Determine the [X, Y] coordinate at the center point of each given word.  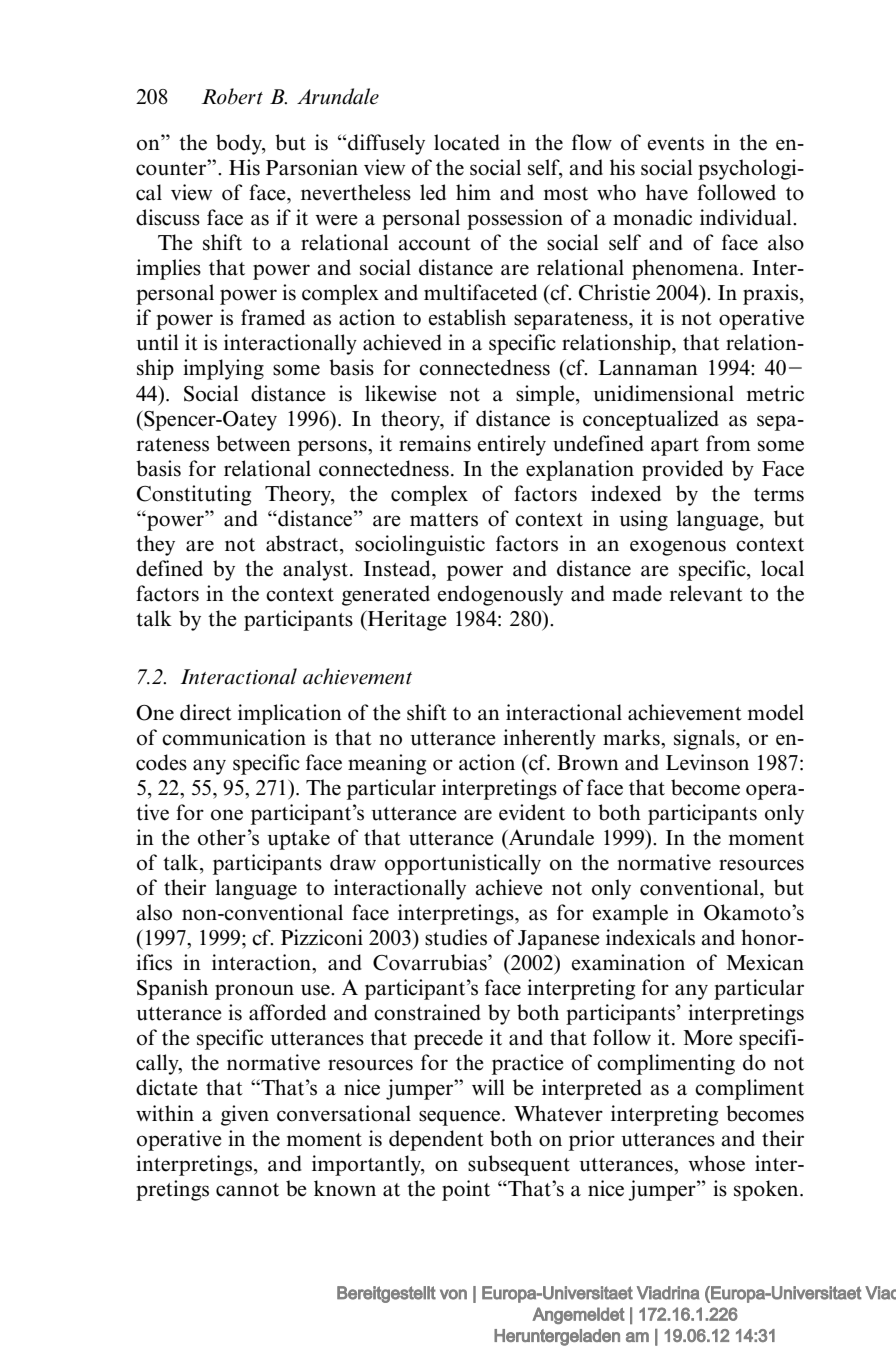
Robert [232, 96]
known [345, 1188]
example [630, 914]
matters [444, 520]
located [467, 142]
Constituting [194, 495]
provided [682, 470]
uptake [298, 839]
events [676, 144]
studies [456, 937]
